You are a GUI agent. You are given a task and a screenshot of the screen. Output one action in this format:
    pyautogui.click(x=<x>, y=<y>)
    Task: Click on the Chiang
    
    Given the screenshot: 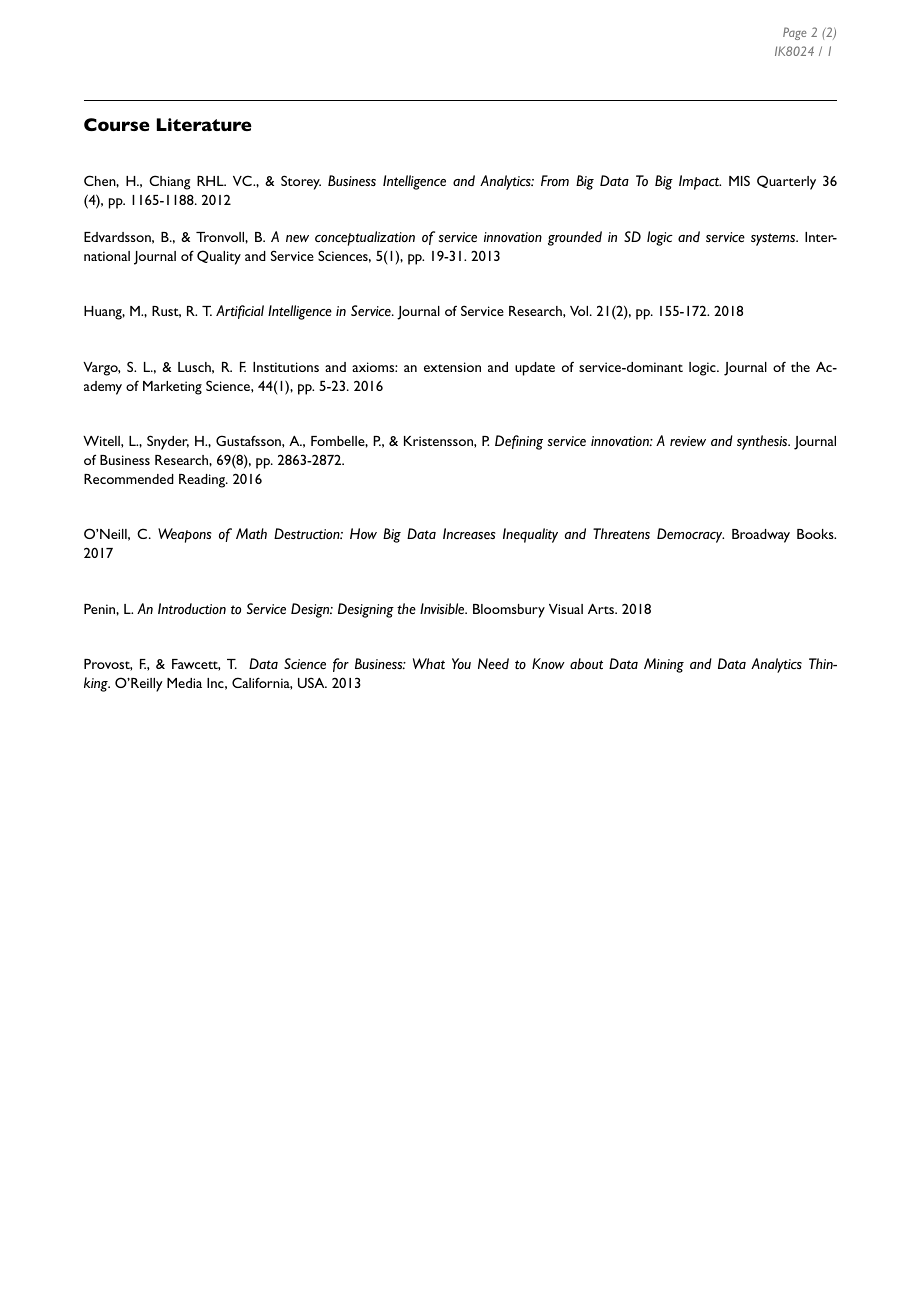 What is the action you would take?
    pyautogui.click(x=169, y=182)
